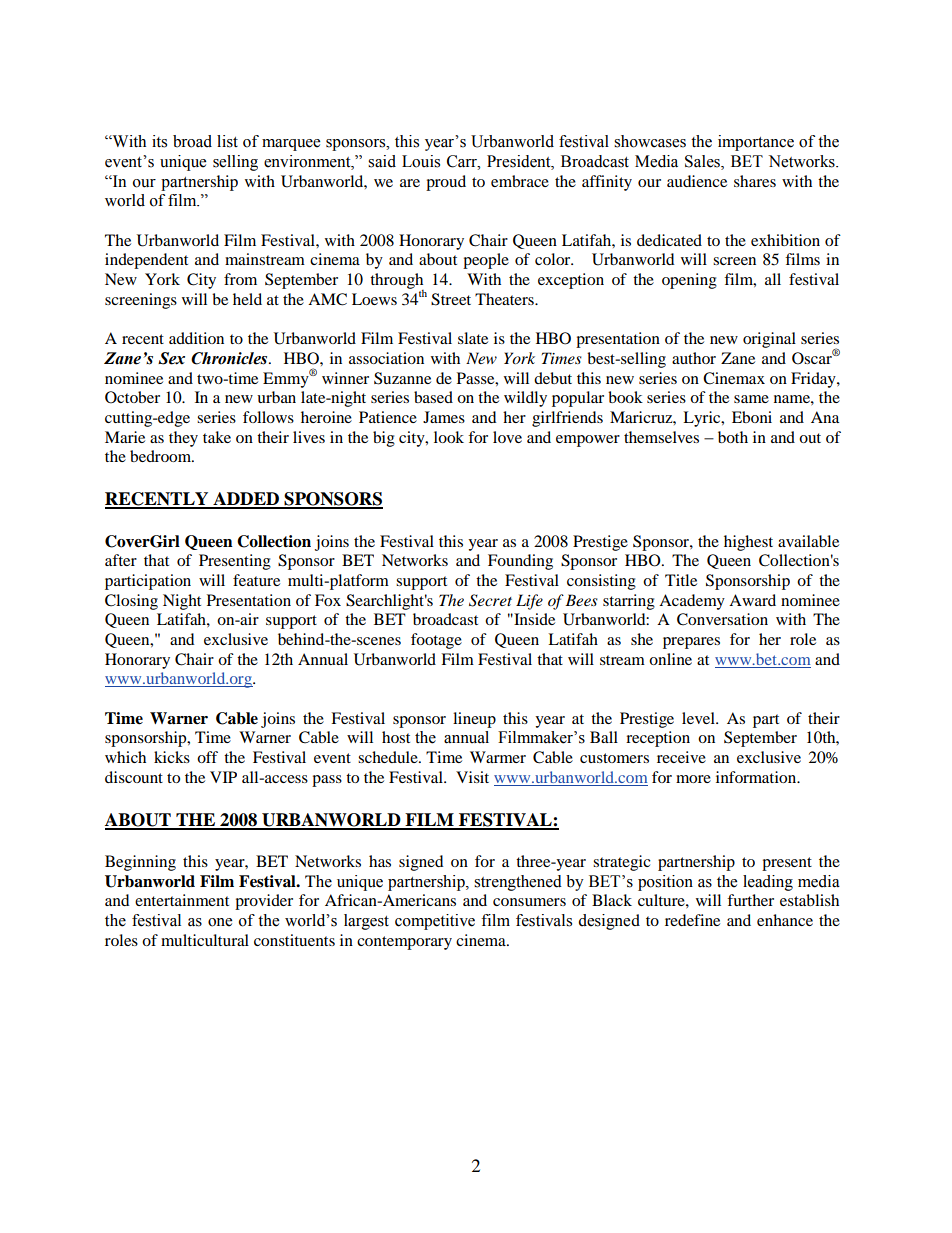 The height and width of the screenshot is (1233, 952). Describe the element at coordinates (474, 720) in the screenshot. I see `lineup` at that location.
